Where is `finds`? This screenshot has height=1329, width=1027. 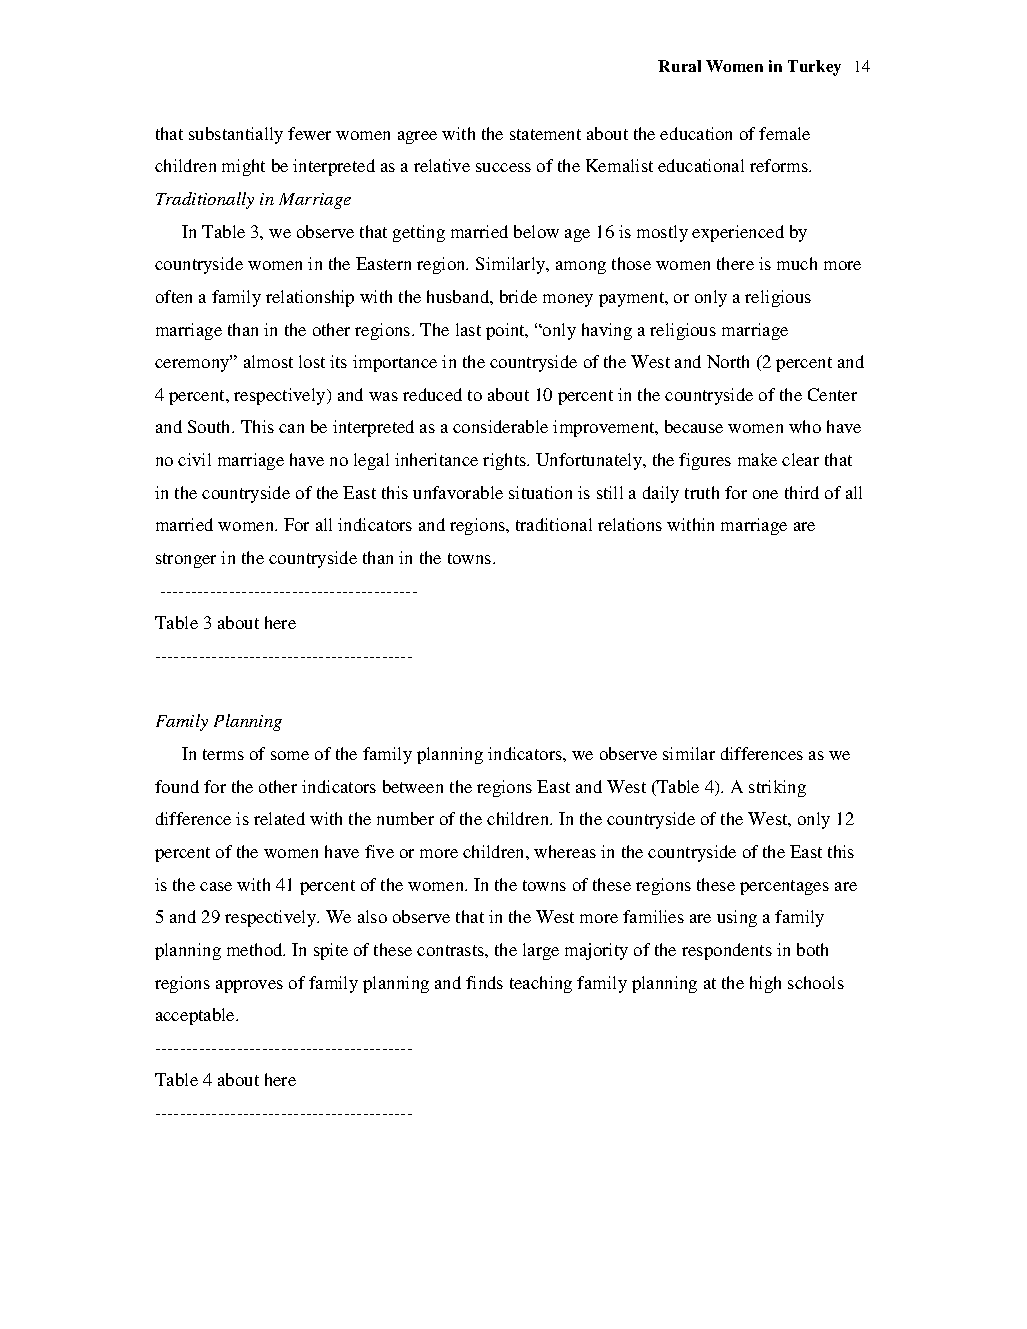 finds is located at coordinates (484, 982).
